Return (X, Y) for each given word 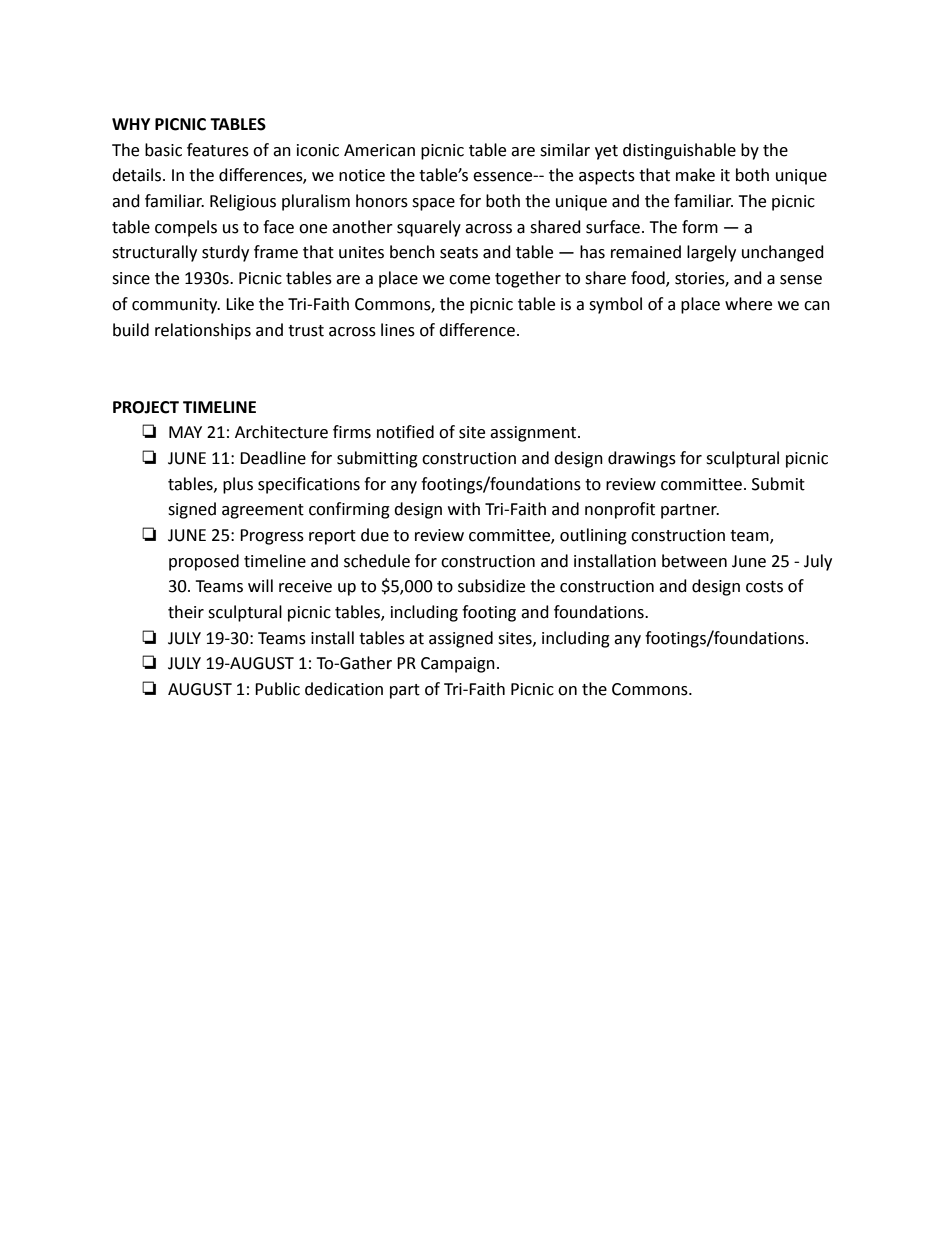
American (379, 150)
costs (764, 587)
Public (277, 689)
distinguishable (679, 151)
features (218, 150)
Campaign (458, 665)
